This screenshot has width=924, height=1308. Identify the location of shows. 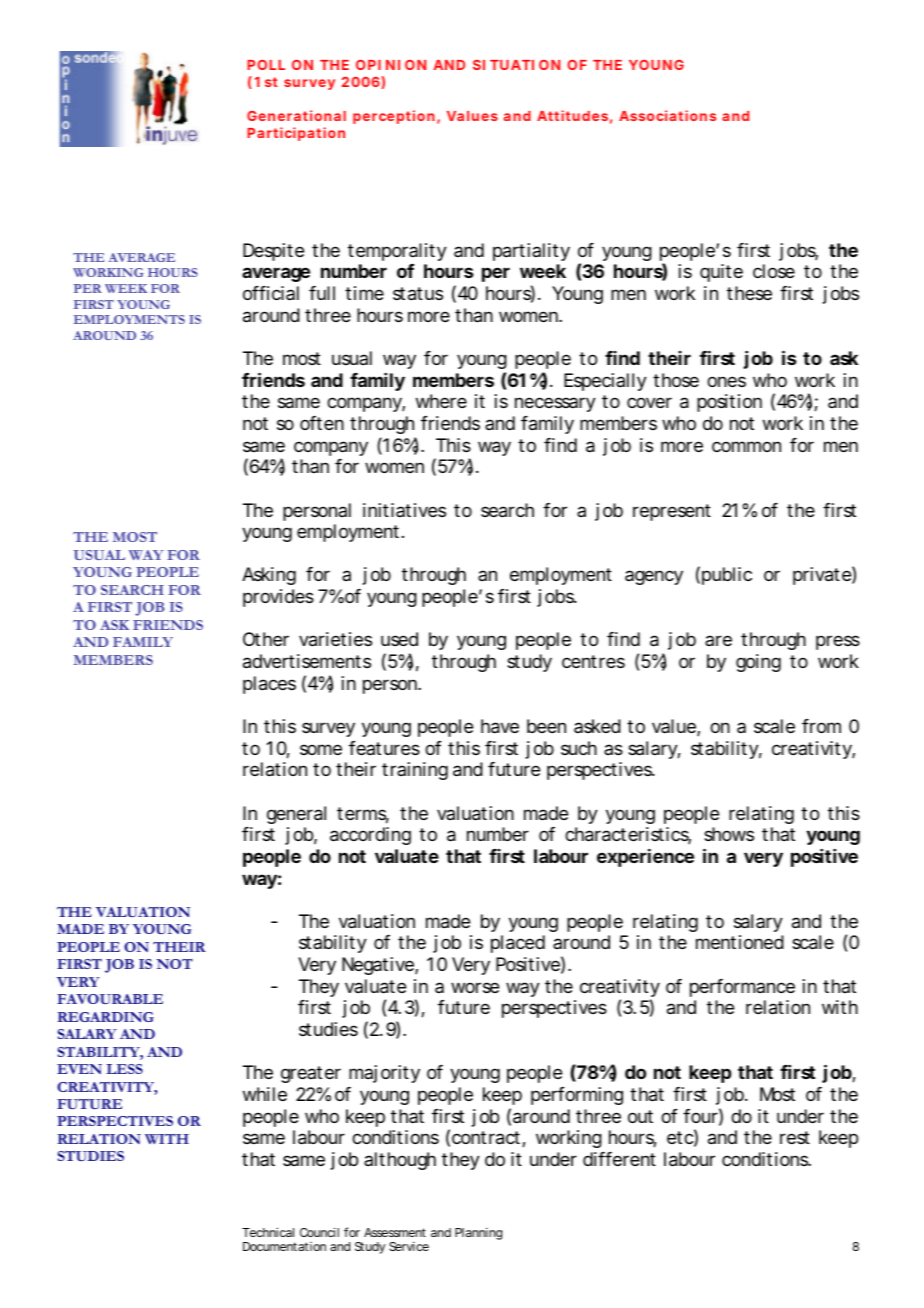
(729, 834).
